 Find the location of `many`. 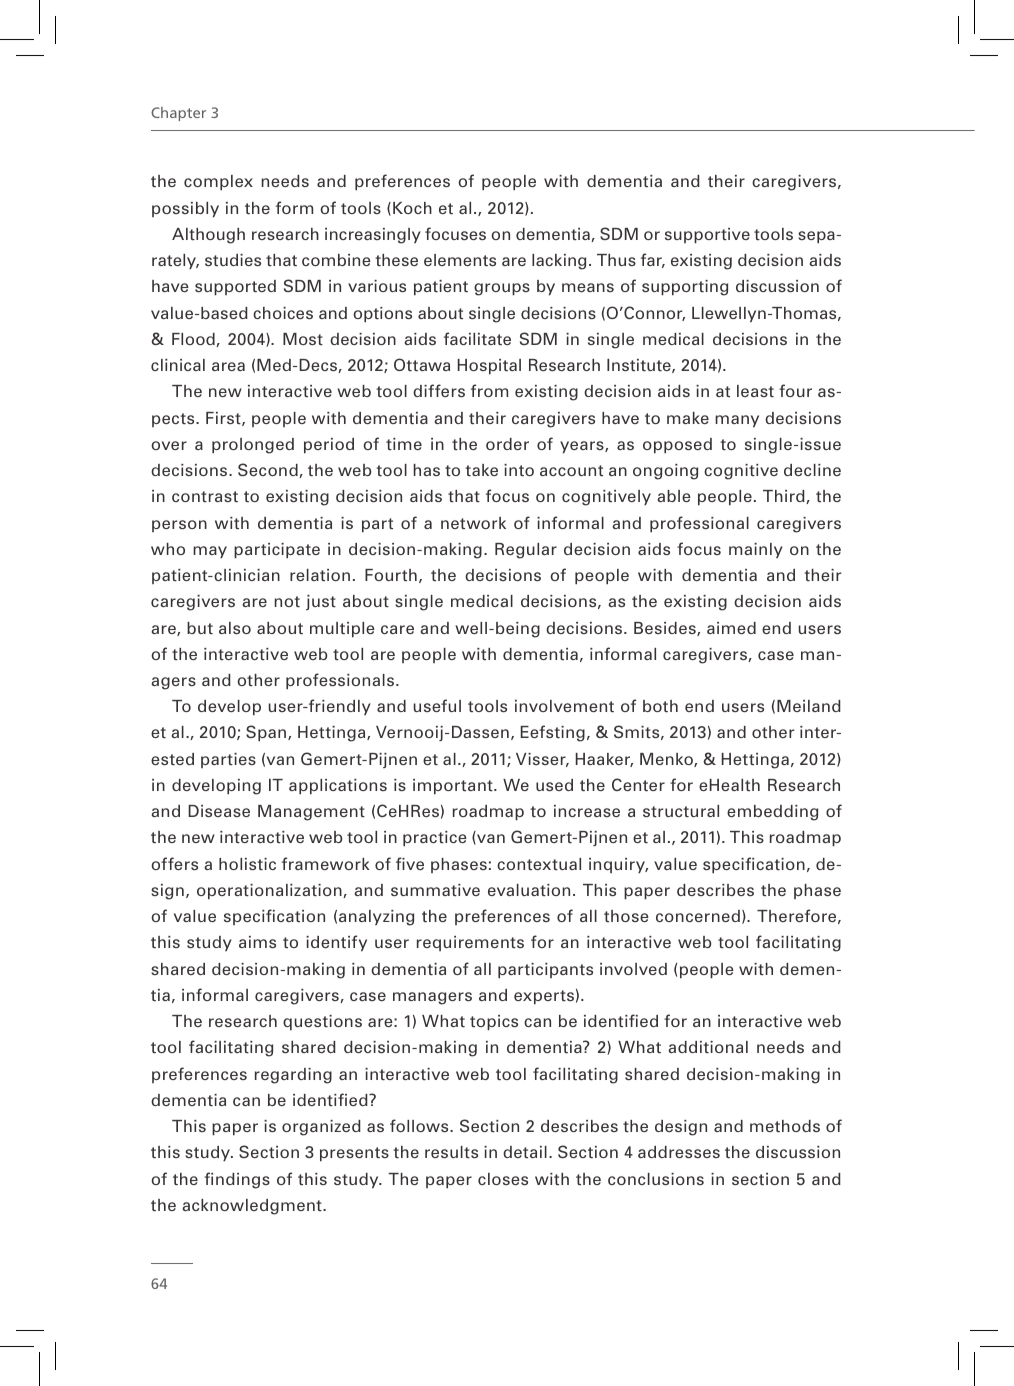

many is located at coordinates (737, 421).
